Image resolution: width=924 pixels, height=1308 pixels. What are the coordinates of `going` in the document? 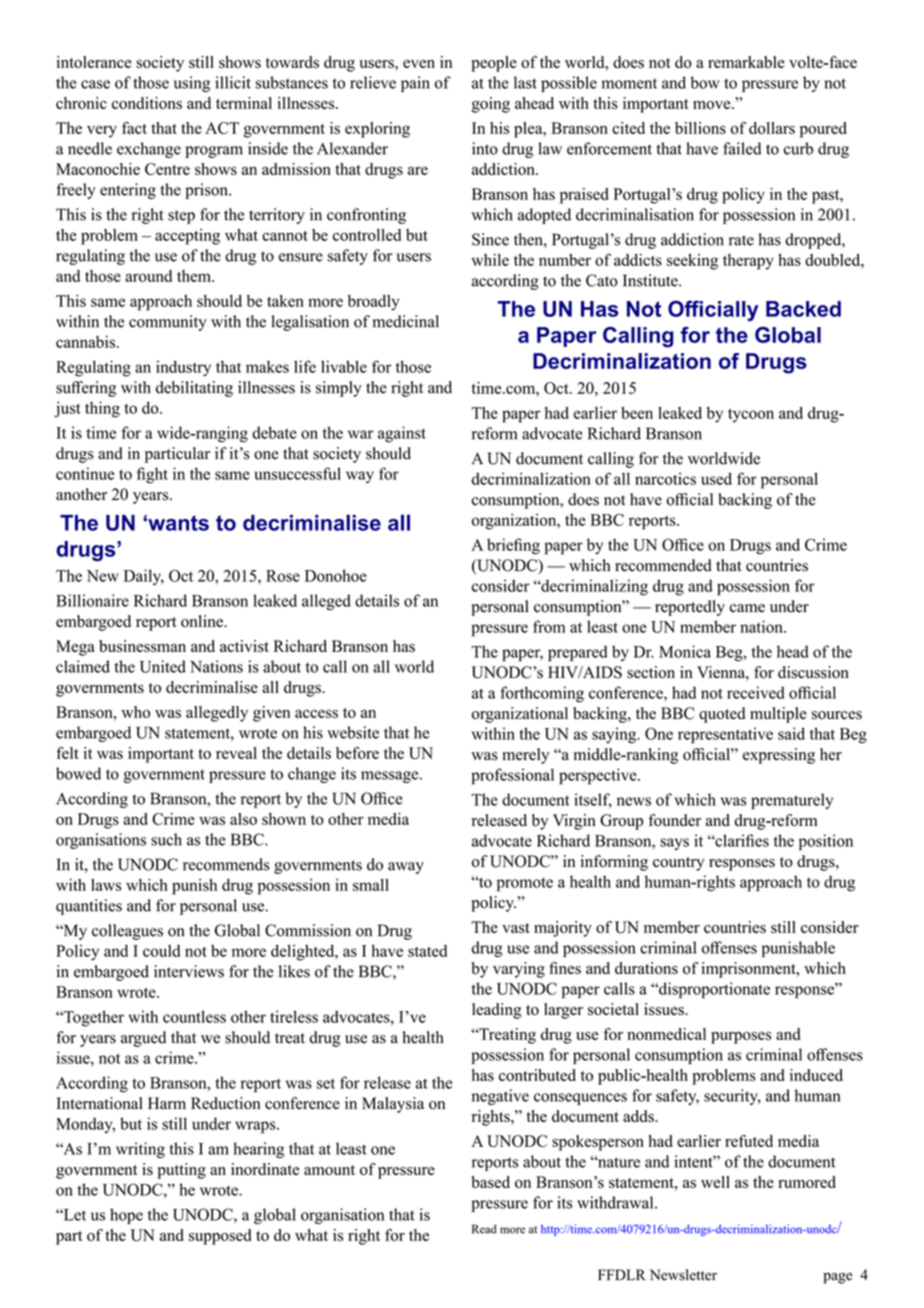 It's located at (491, 105).
